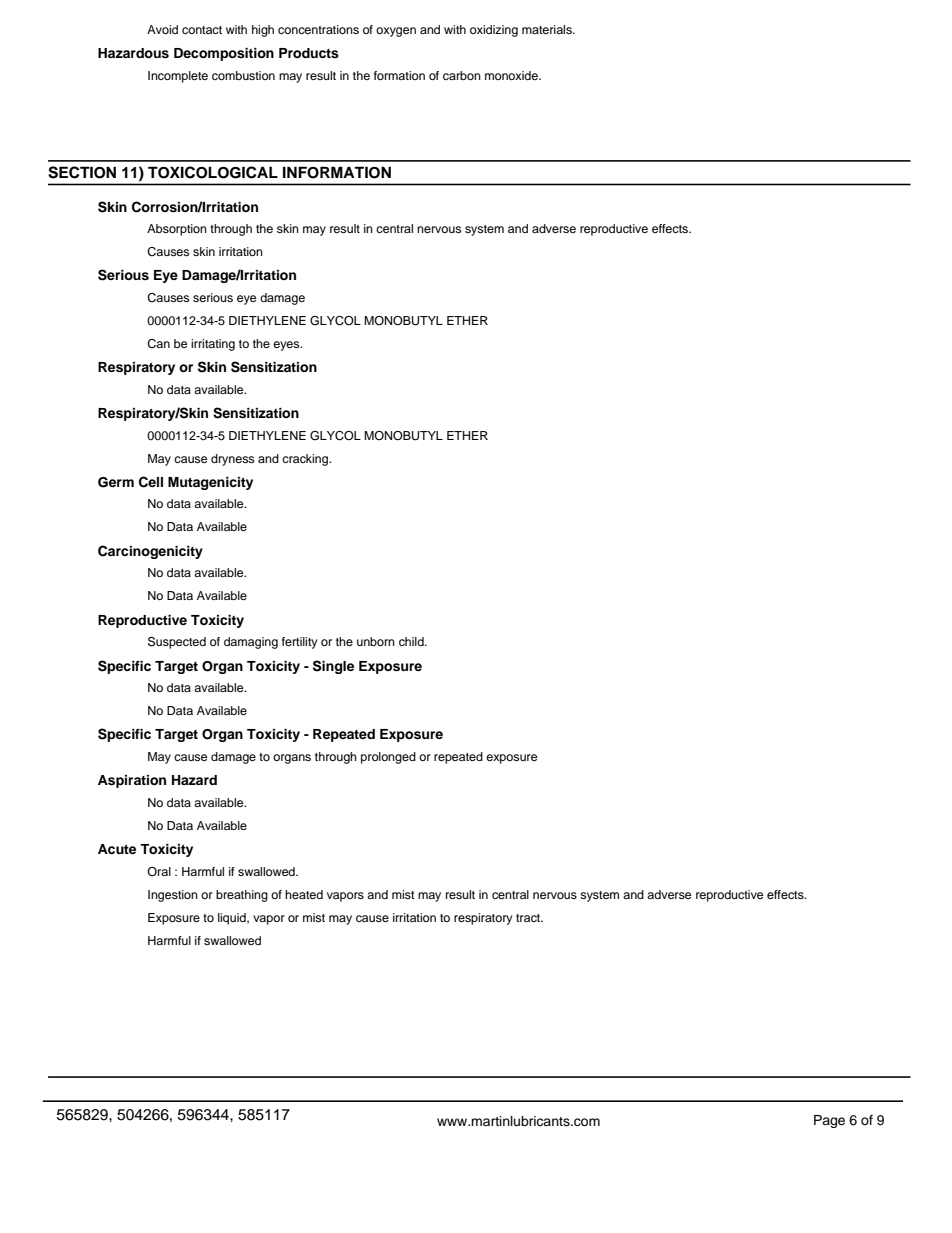  What do you see at coordinates (173, 896) in the screenshot?
I see `Ingestion` at bounding box center [173, 896].
